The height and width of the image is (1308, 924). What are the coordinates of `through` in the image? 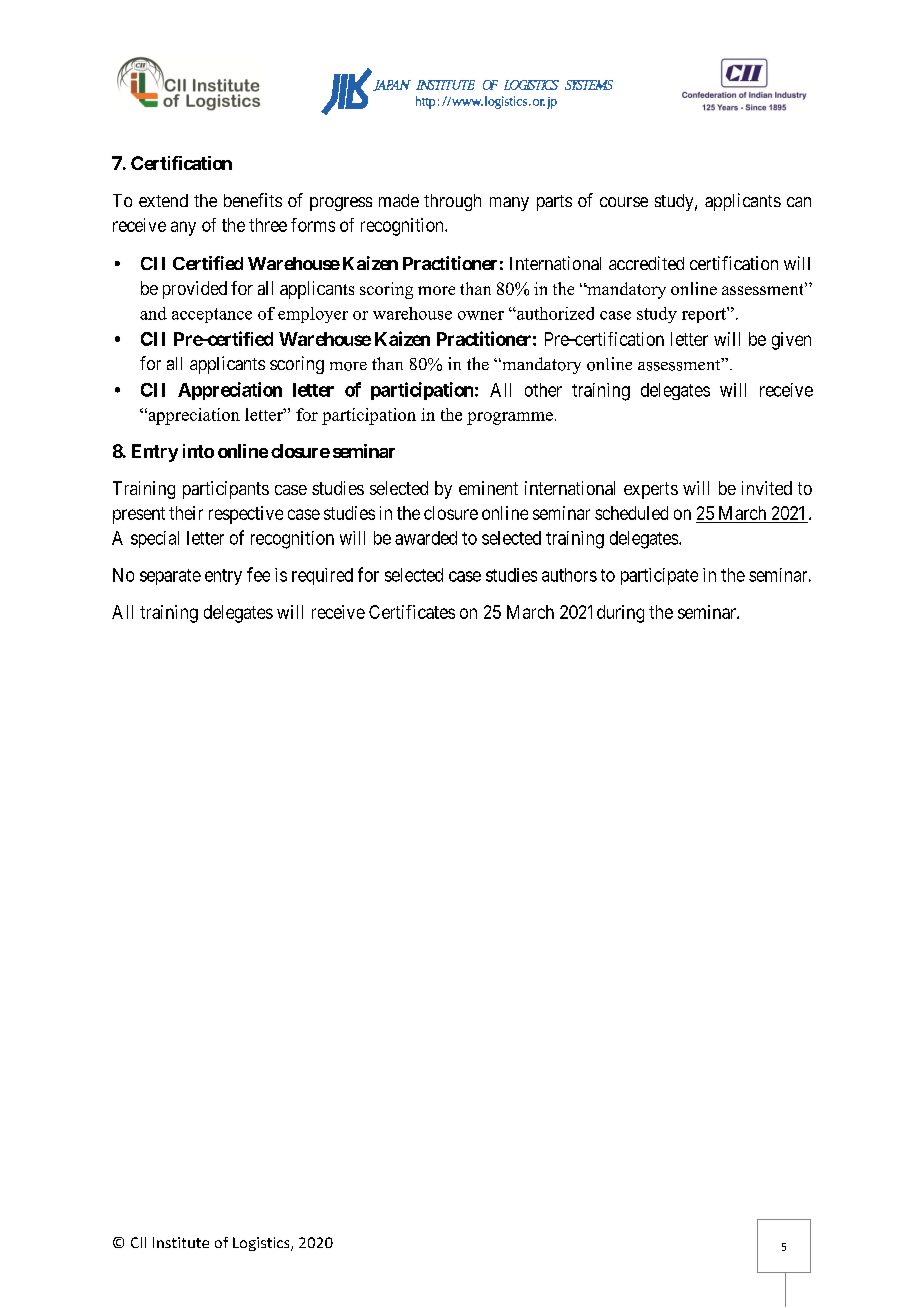 It's located at (452, 202).
